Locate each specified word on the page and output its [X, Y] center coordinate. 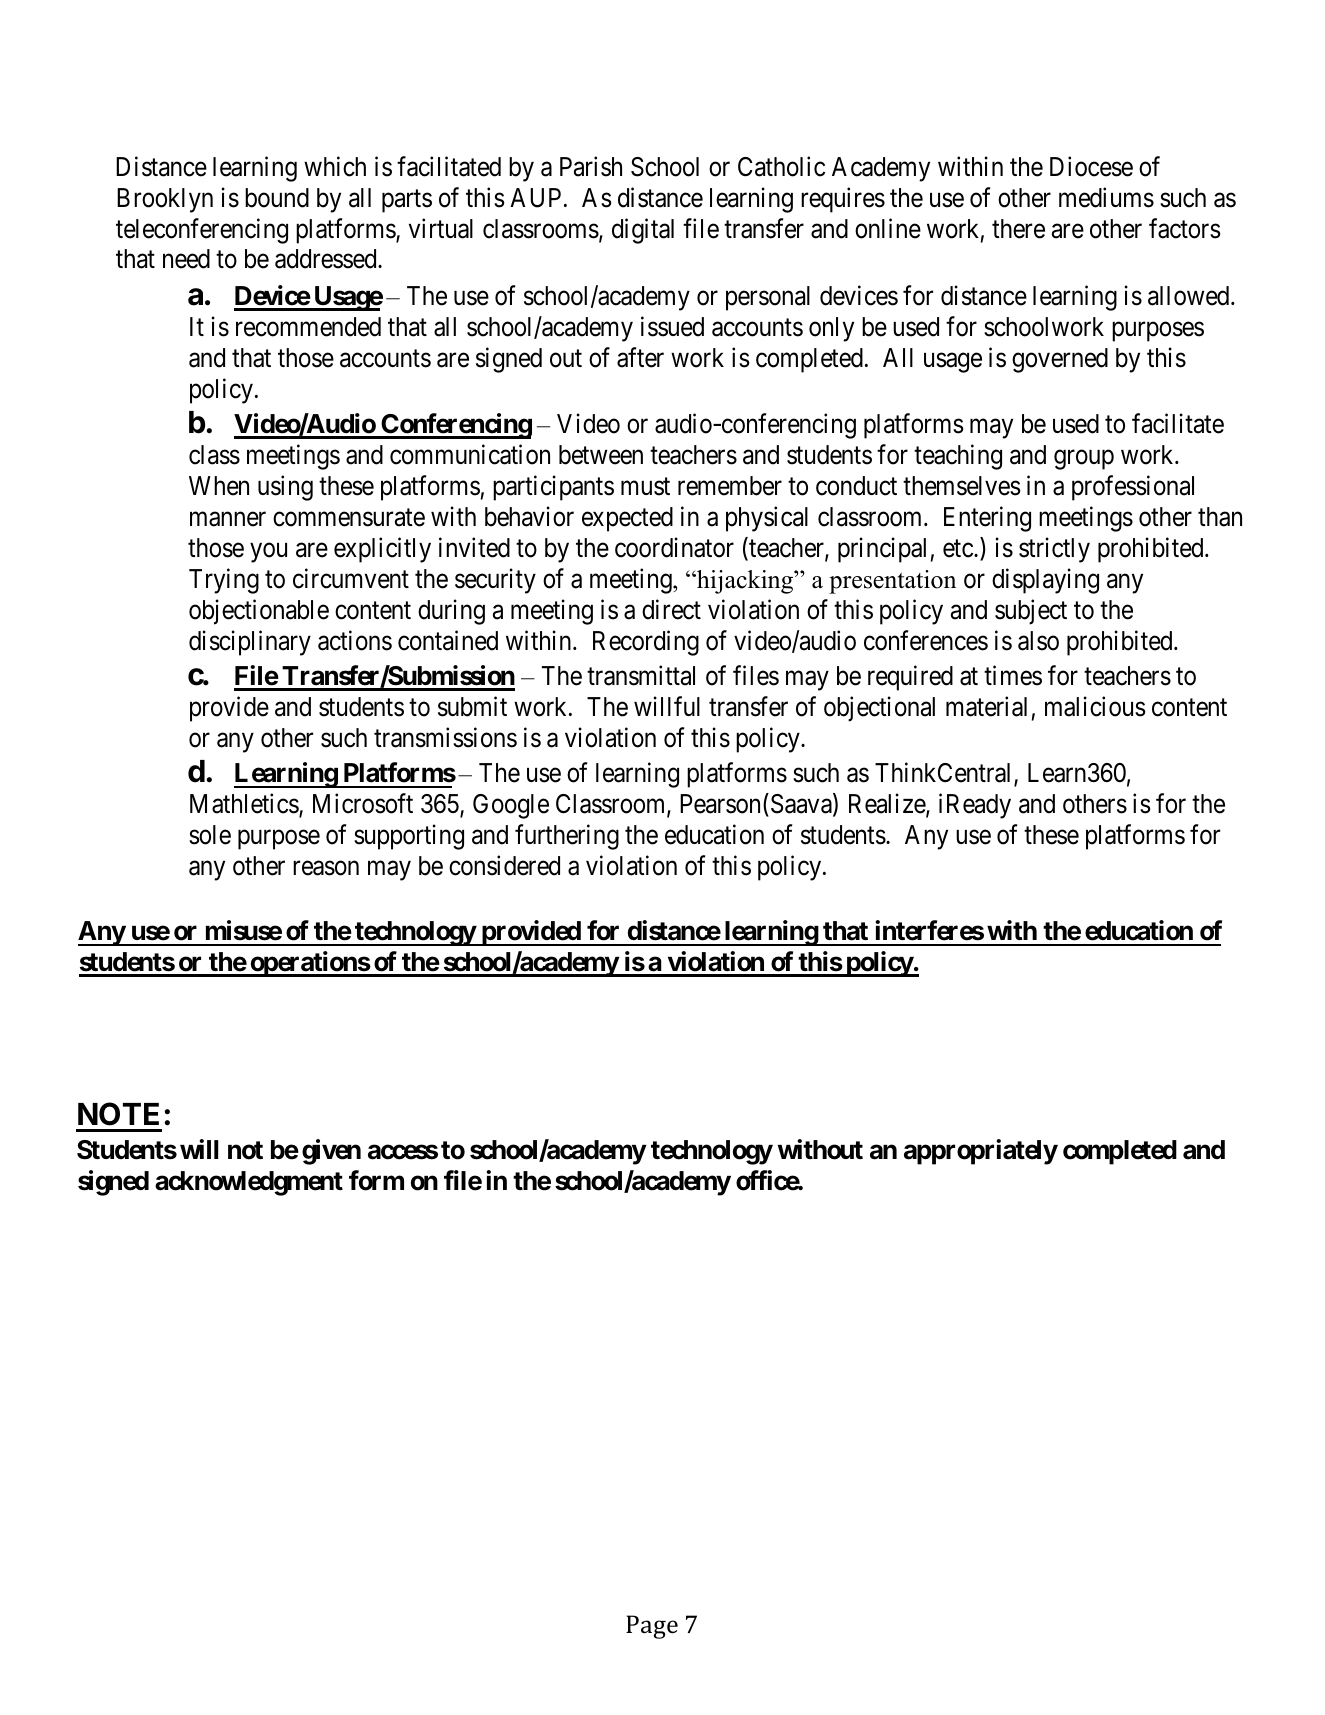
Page [652, 1627]
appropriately [981, 1152]
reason [326, 868]
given [331, 1152]
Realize [888, 804]
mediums [1106, 197]
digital [643, 231]
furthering [567, 837]
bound [277, 198]
